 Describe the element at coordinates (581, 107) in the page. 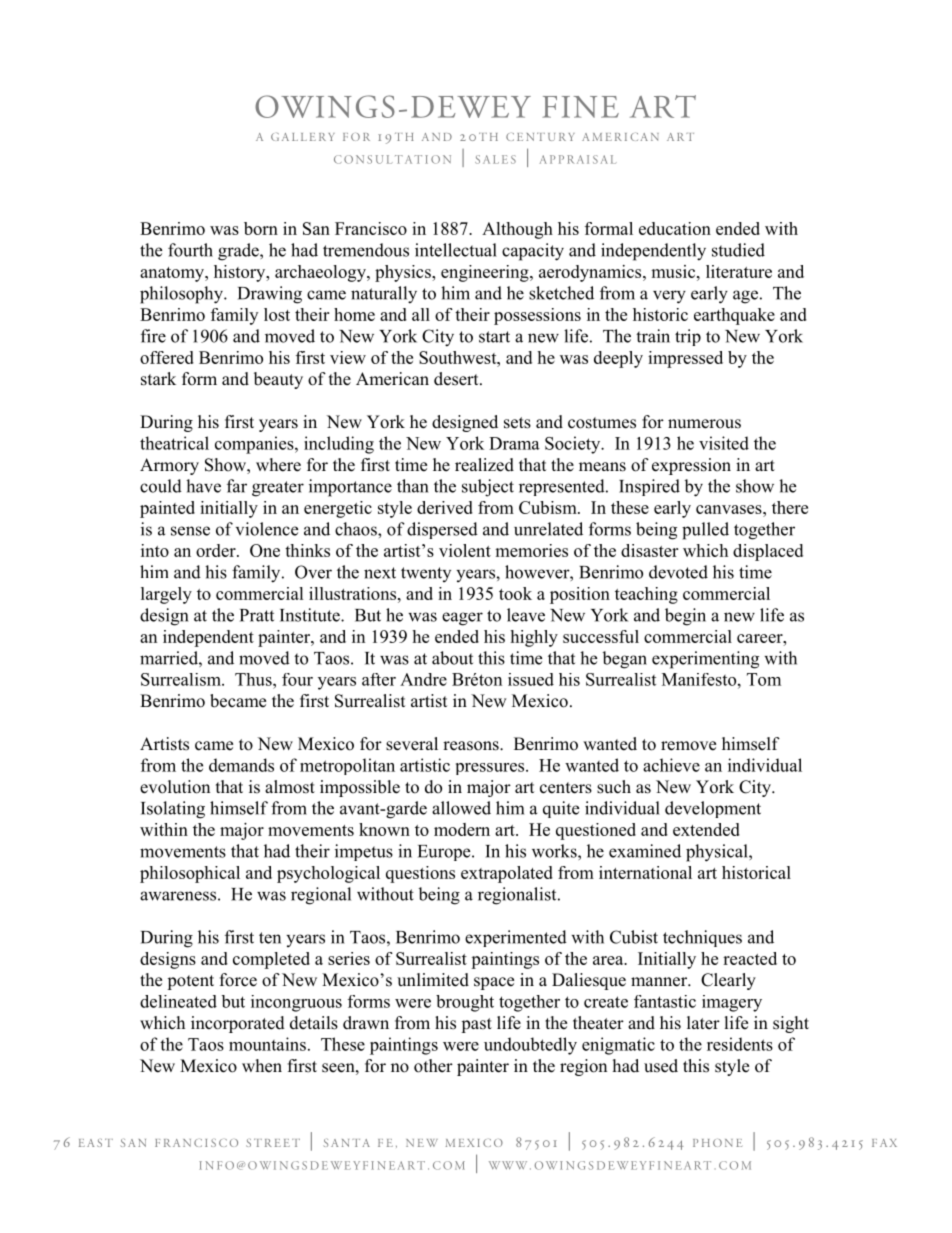

I see `FINE` at that location.
